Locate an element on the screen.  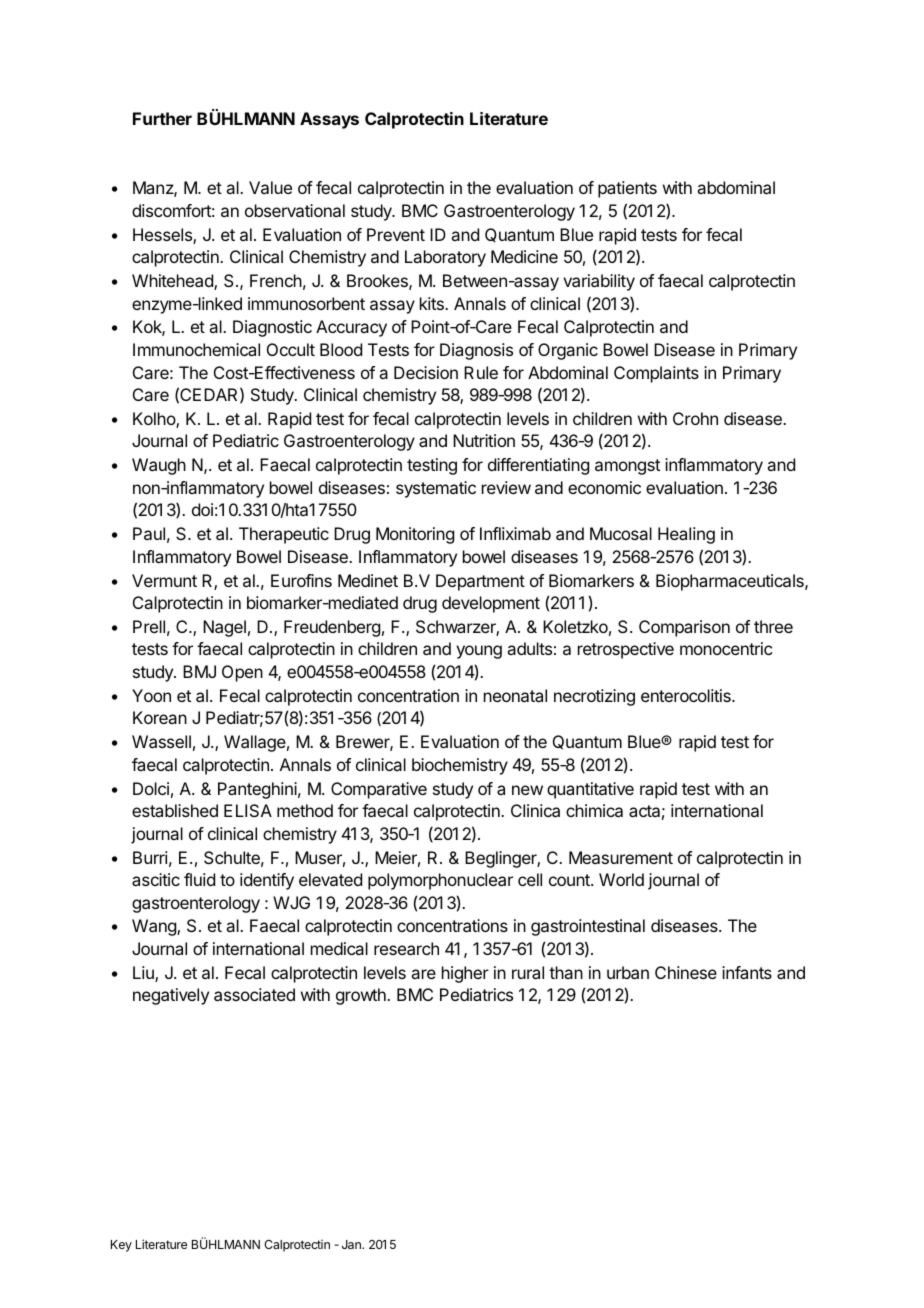
Further is located at coordinates (162, 118).
